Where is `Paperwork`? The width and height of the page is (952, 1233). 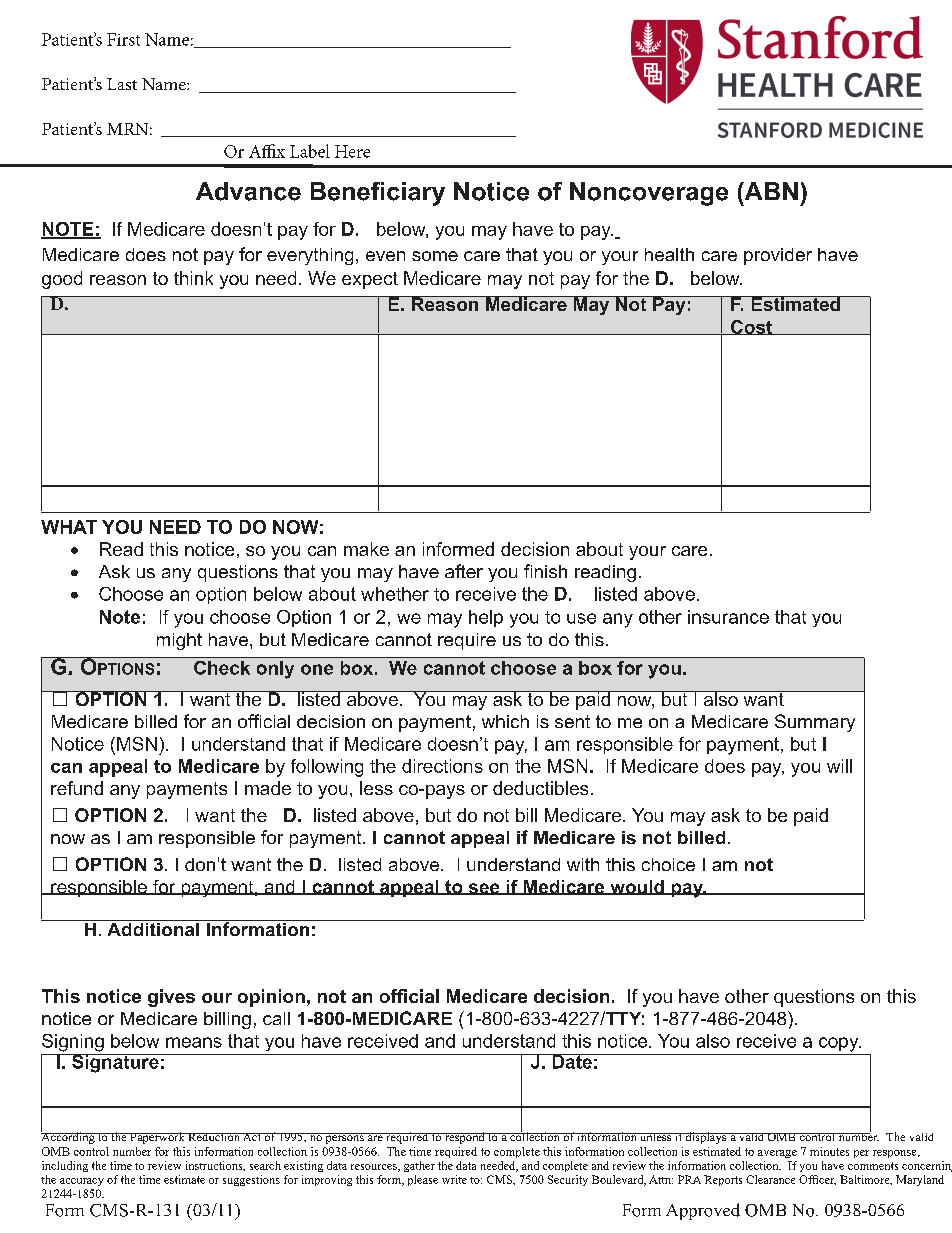
Paperwork is located at coordinates (157, 1138).
